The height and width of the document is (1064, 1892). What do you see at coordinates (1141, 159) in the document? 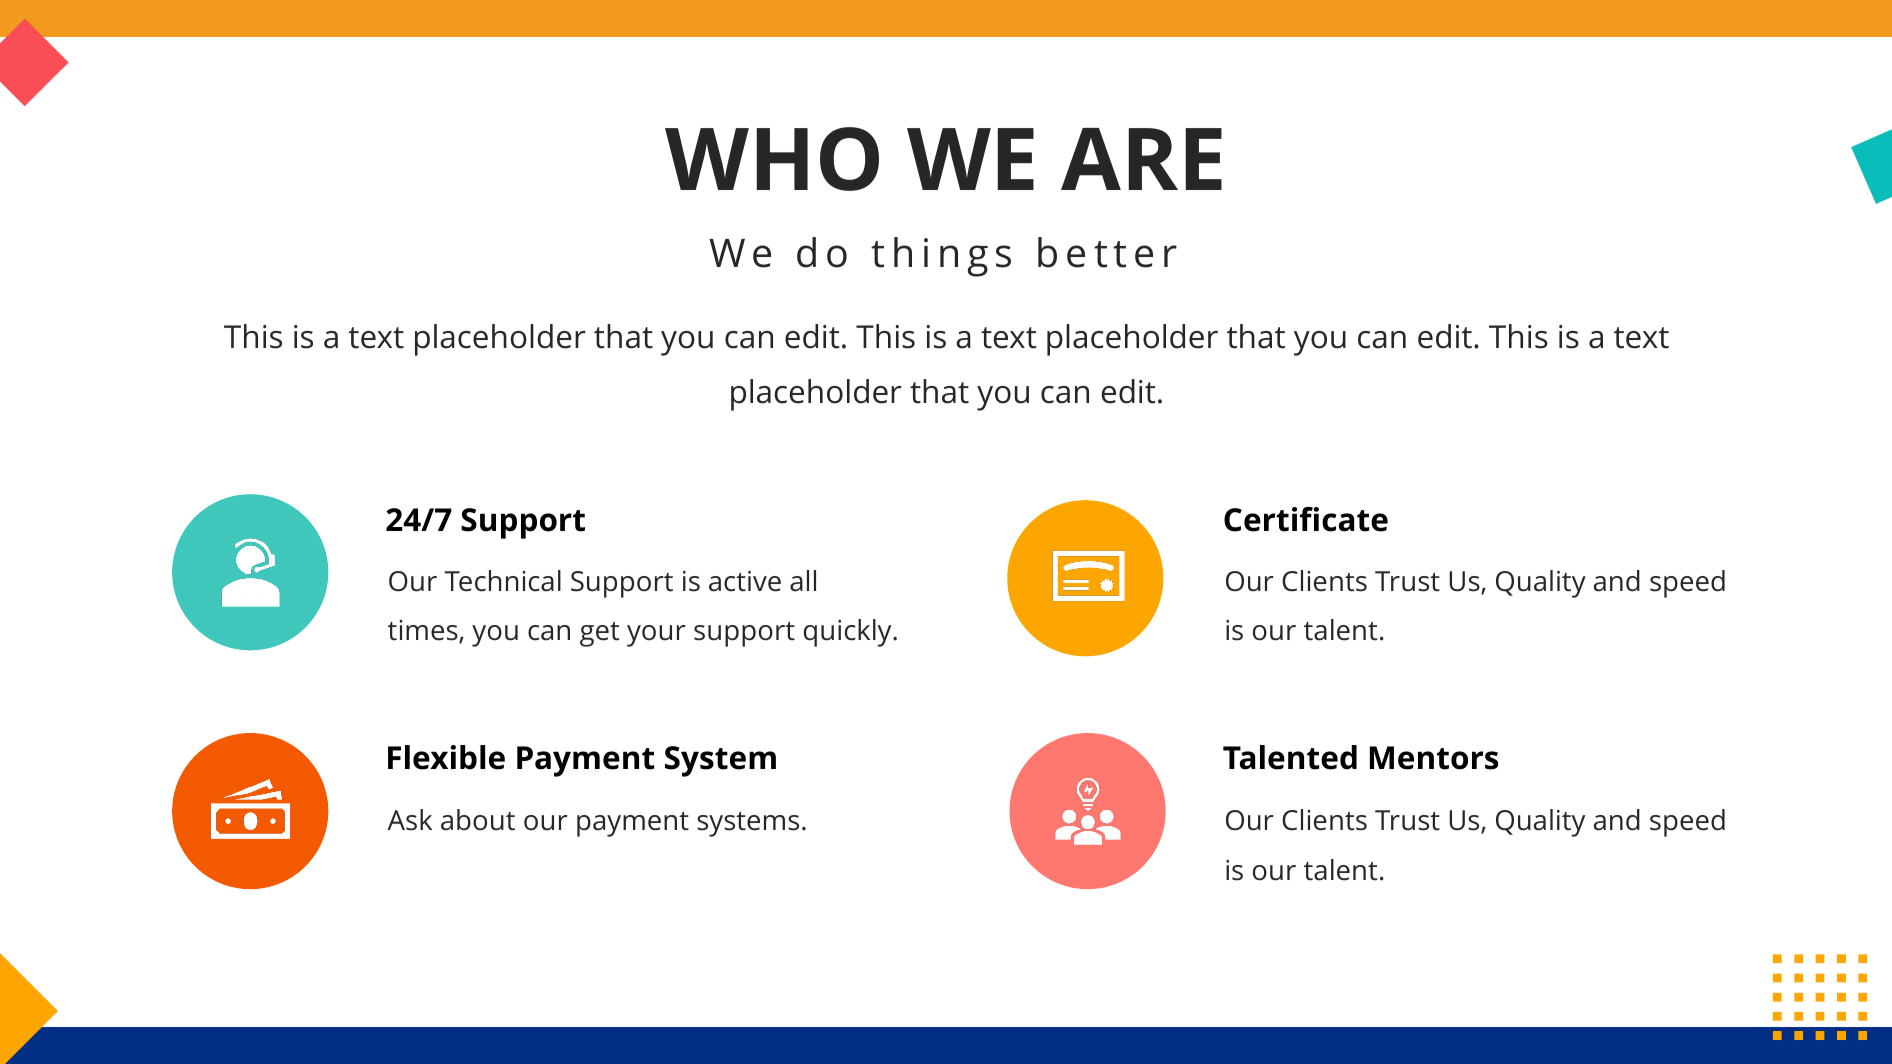
I see `ARE` at bounding box center [1141, 159].
